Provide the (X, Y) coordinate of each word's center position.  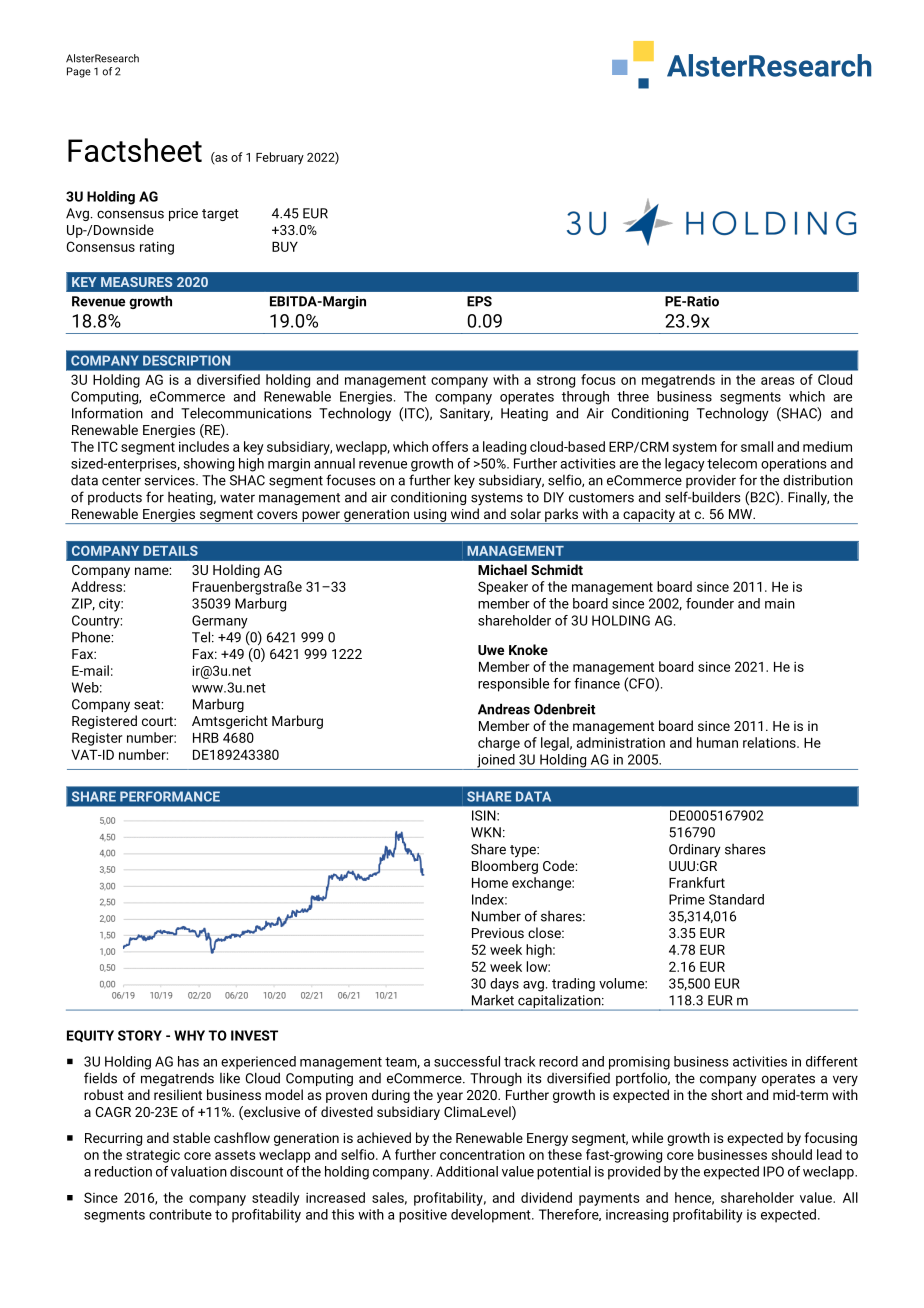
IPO (773, 1171)
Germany (220, 622)
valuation (199, 1171)
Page (79, 72)
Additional (467, 1171)
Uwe (491, 650)
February (280, 158)
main (780, 603)
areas (778, 381)
